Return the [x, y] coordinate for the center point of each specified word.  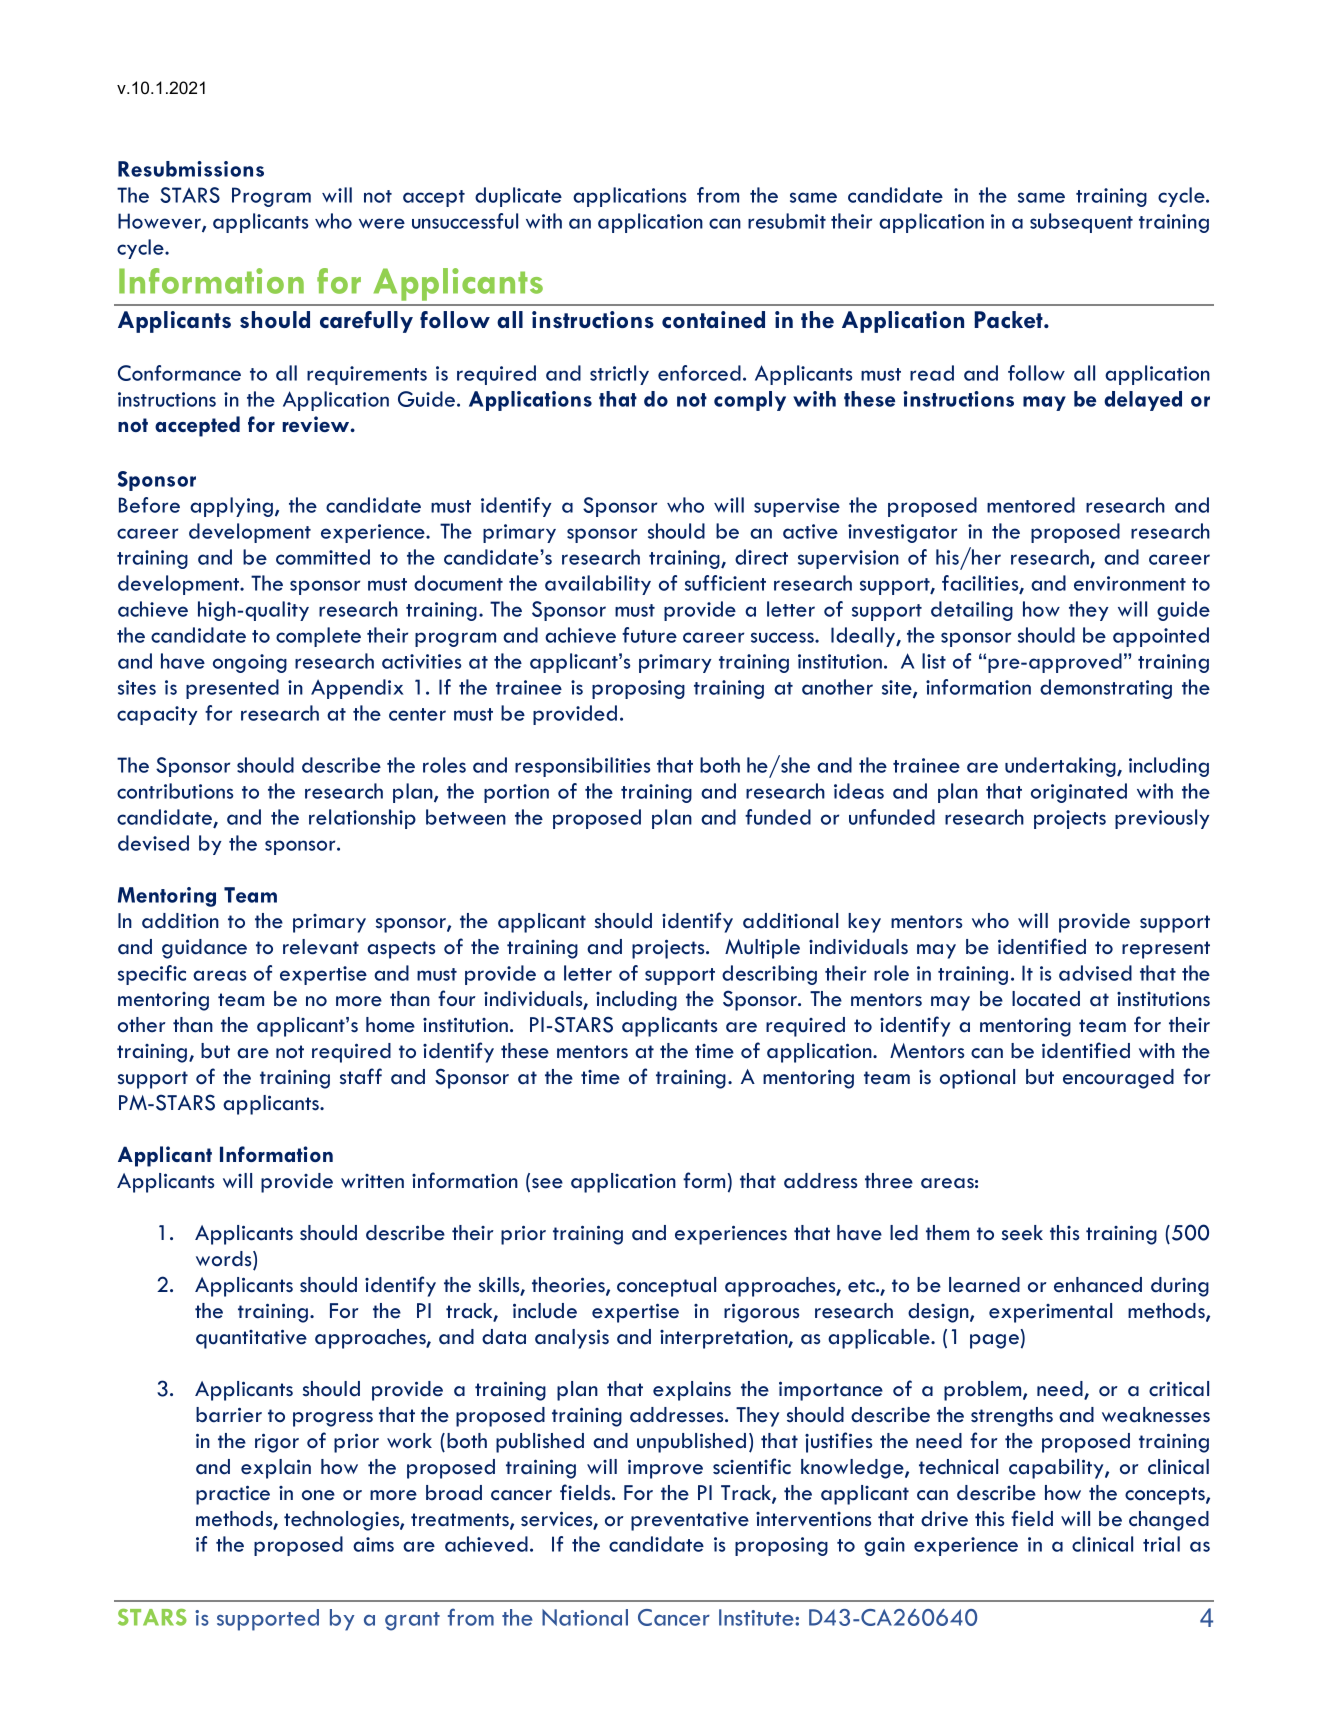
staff [361, 1076]
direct [761, 557]
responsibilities [582, 767]
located [1046, 999]
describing [769, 975]
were [382, 223]
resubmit [787, 221]
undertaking [1061, 767]
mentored [1031, 505]
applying [231, 507]
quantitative [251, 1339]
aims [373, 1544]
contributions [175, 791]
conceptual [666, 1287]
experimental [1050, 1313]
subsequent [1081, 223]
